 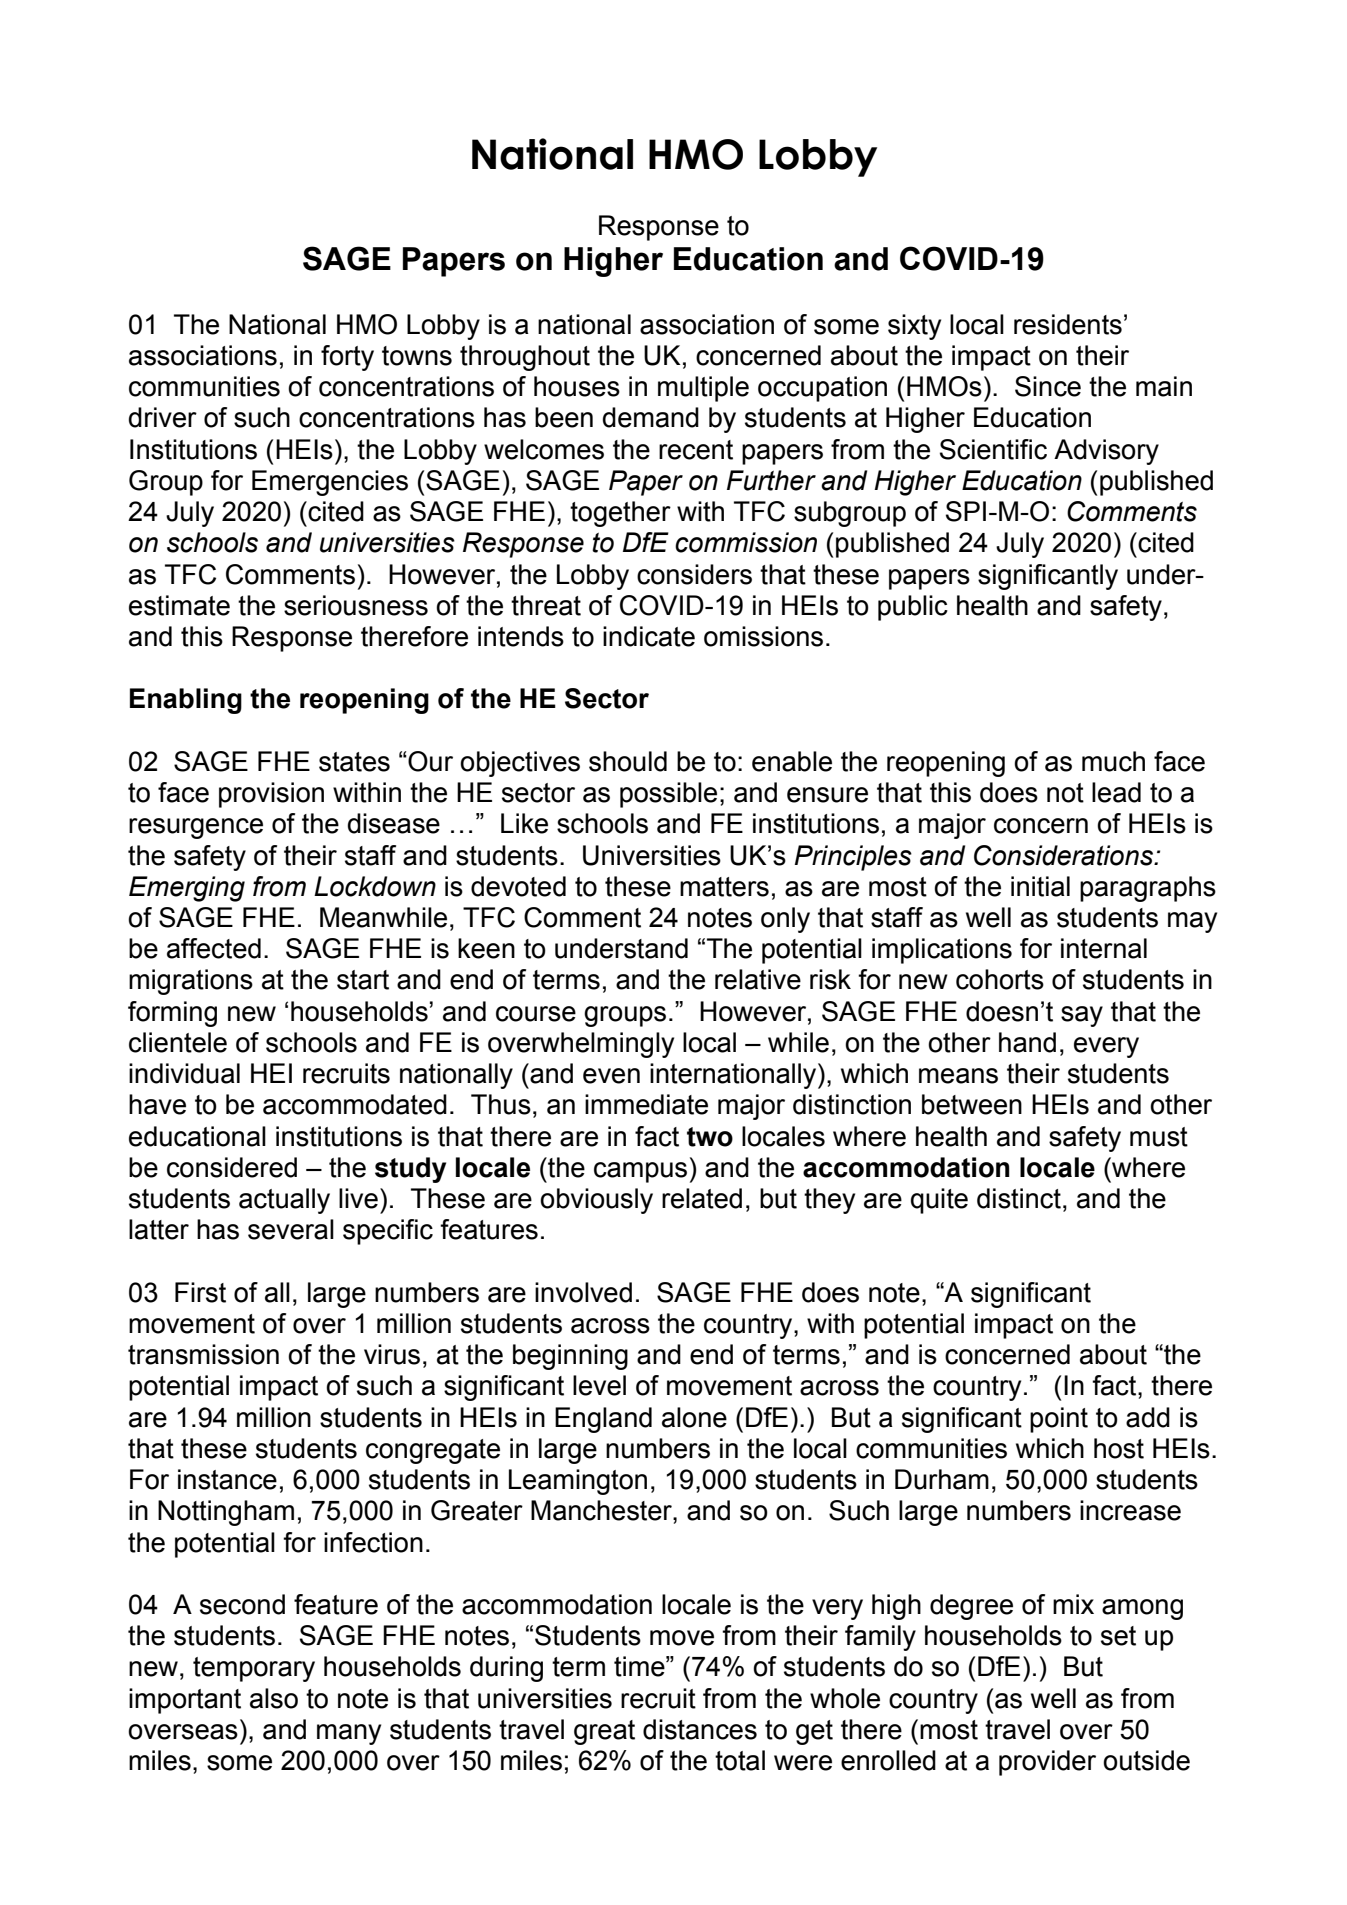 I want to click on forty, so click(x=347, y=358).
